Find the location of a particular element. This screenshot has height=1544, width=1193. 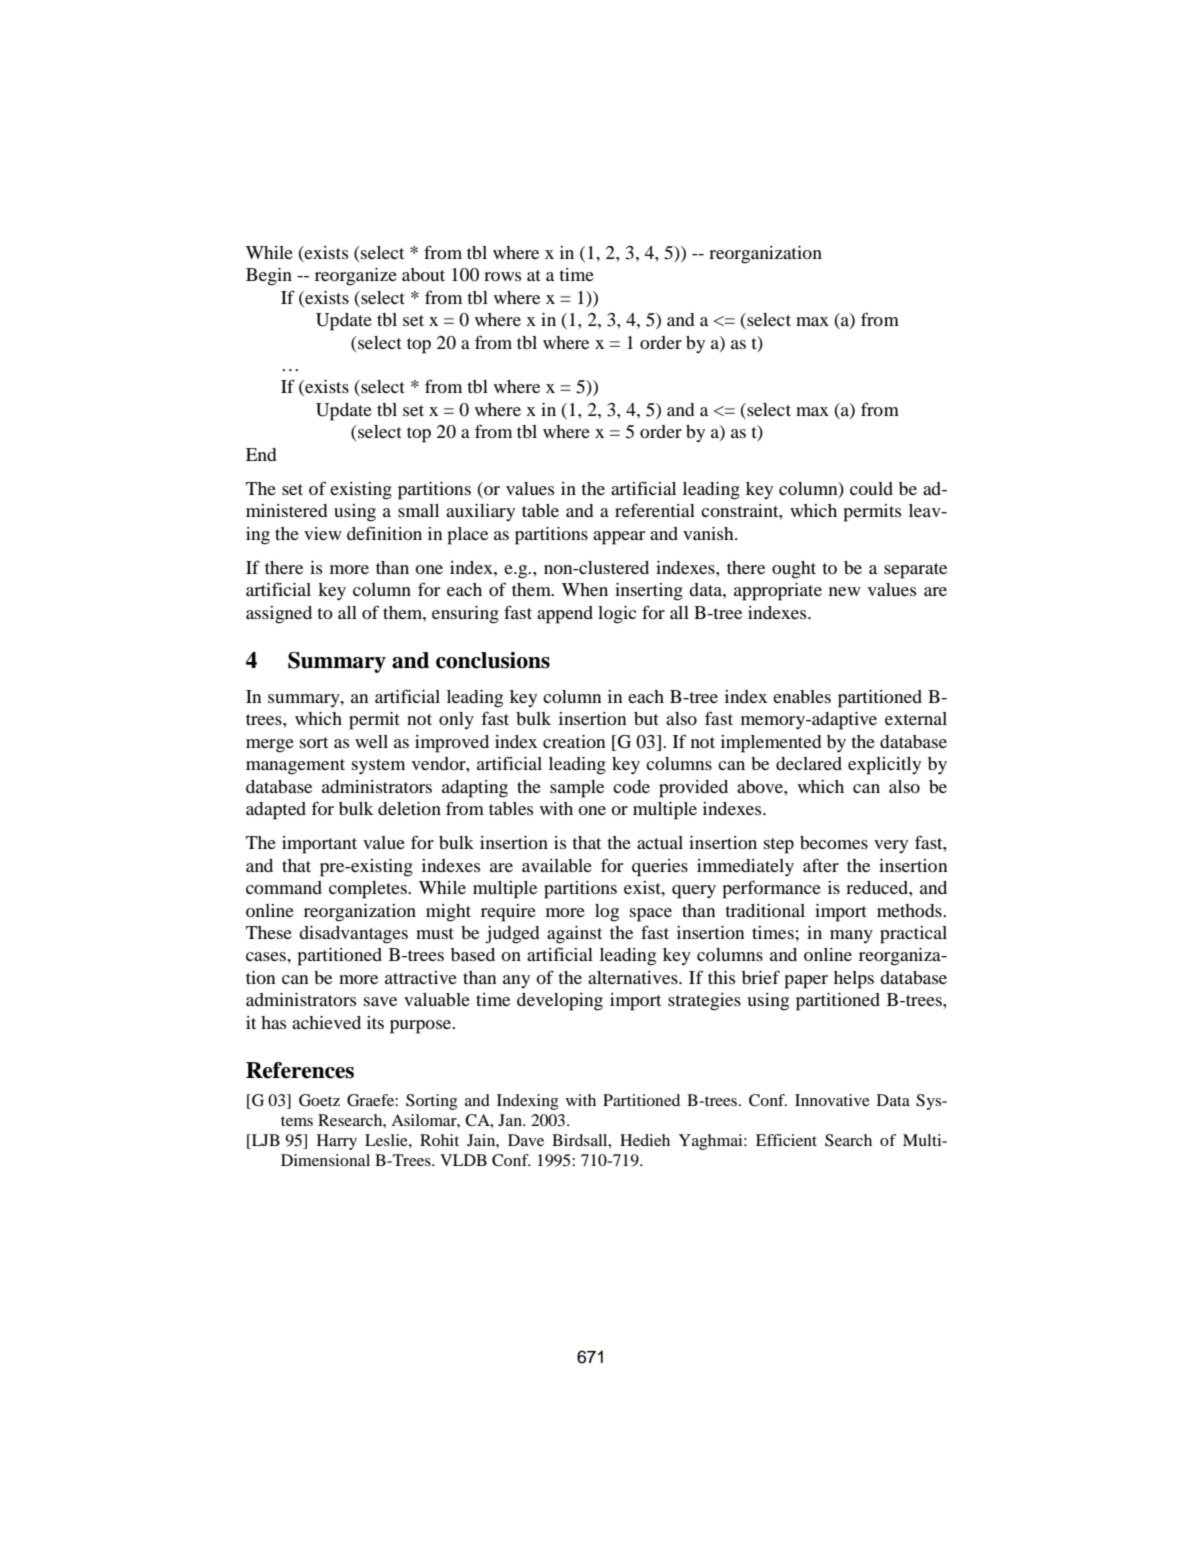

ought is located at coordinates (794, 570).
